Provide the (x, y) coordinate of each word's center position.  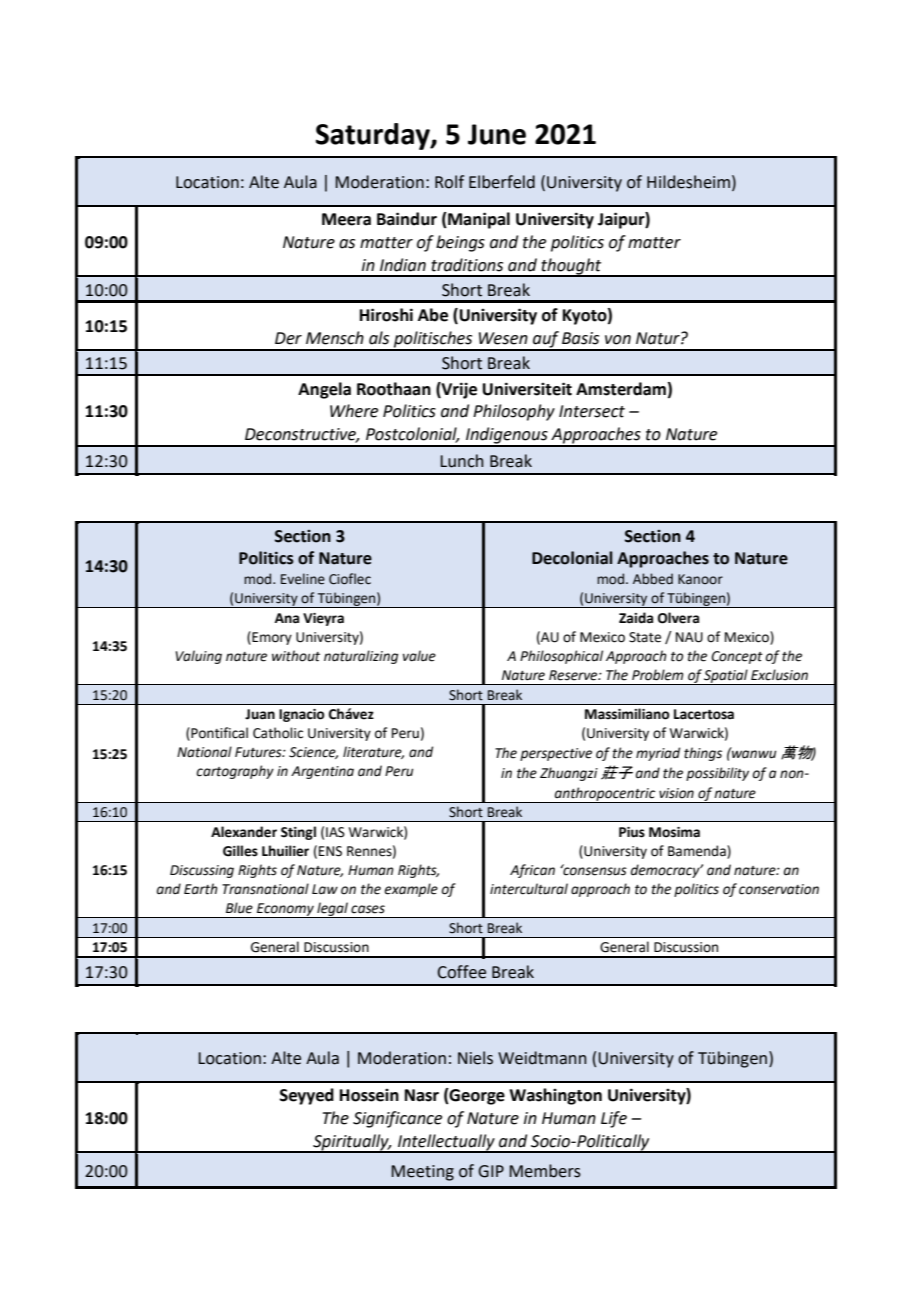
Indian (403, 265)
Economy (285, 910)
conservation (779, 889)
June (497, 134)
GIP (491, 1171)
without (296, 656)
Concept (737, 657)
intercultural (529, 889)
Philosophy (514, 412)
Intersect (592, 411)
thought (572, 267)
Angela (324, 390)
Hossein (369, 1095)
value (419, 656)
